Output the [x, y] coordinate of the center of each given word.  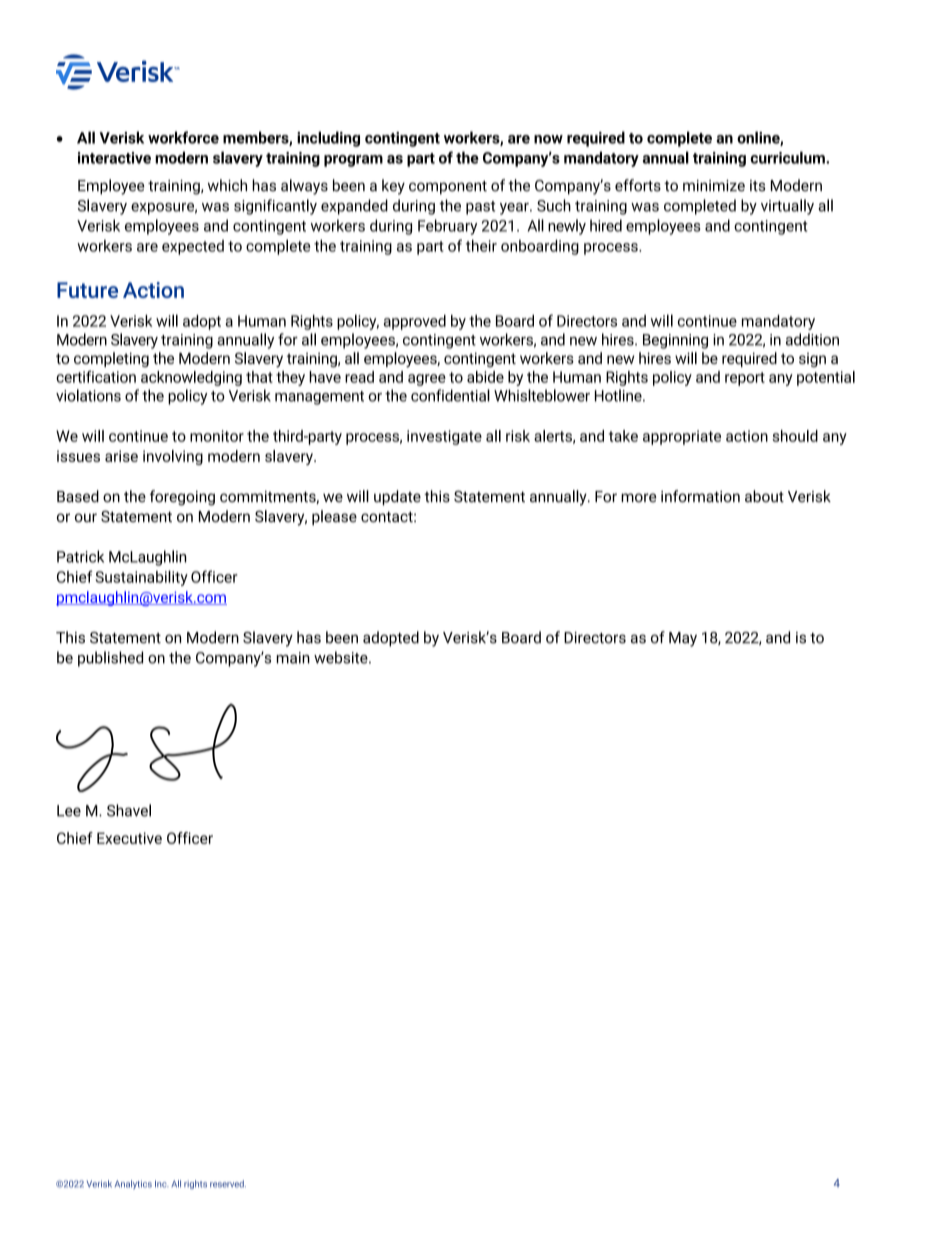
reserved [228, 1184]
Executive [129, 838]
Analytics [133, 1184]
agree [427, 380]
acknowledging [191, 378]
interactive [114, 158]
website [342, 657]
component [448, 188]
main [293, 658]
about [764, 496]
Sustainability [141, 578]
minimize [714, 186]
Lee [69, 811]
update [397, 498]
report [745, 379]
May [683, 639]
